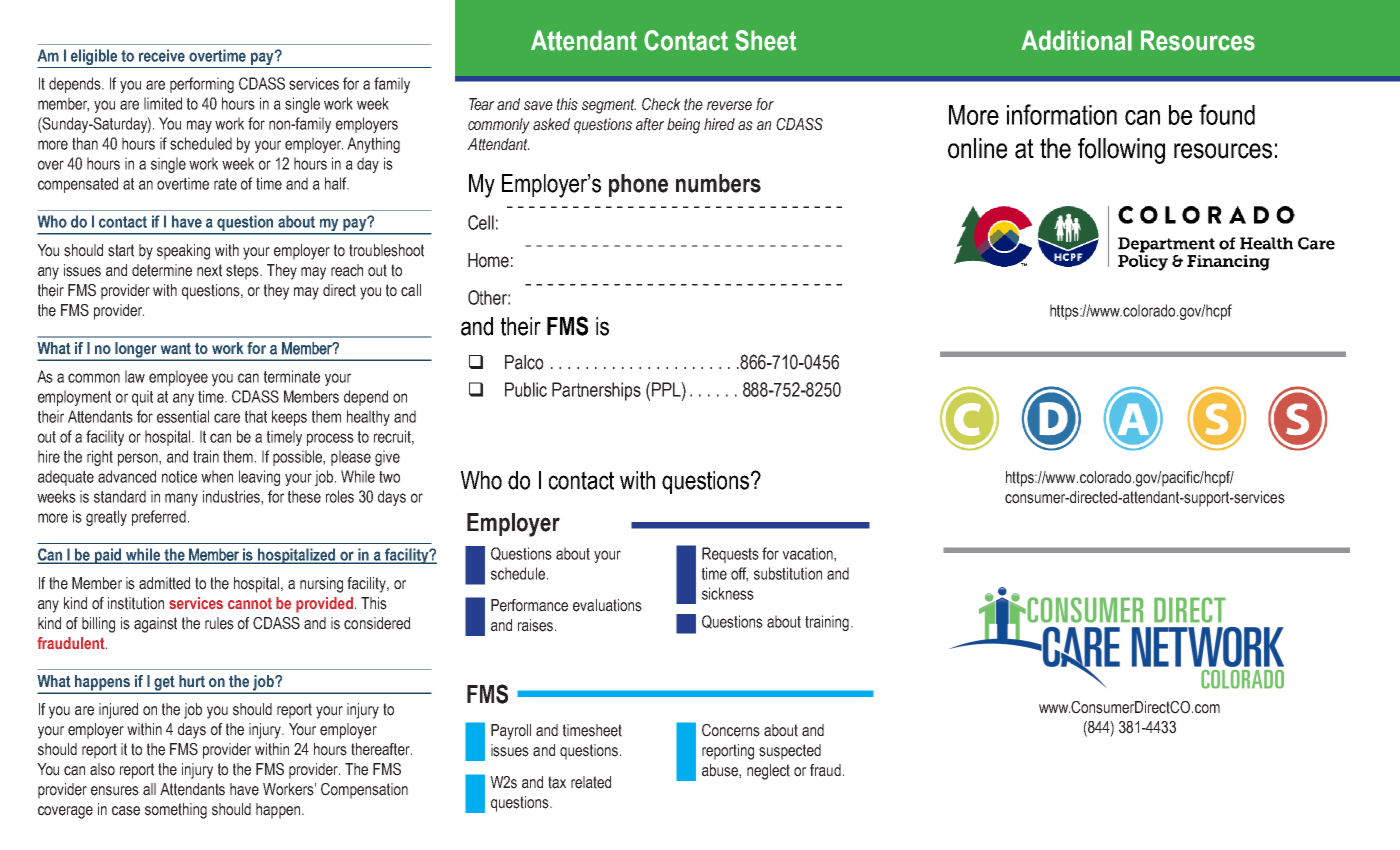 The width and height of the screenshot is (1400, 850). Describe the element at coordinates (227, 418) in the screenshot. I see `care` at that location.
